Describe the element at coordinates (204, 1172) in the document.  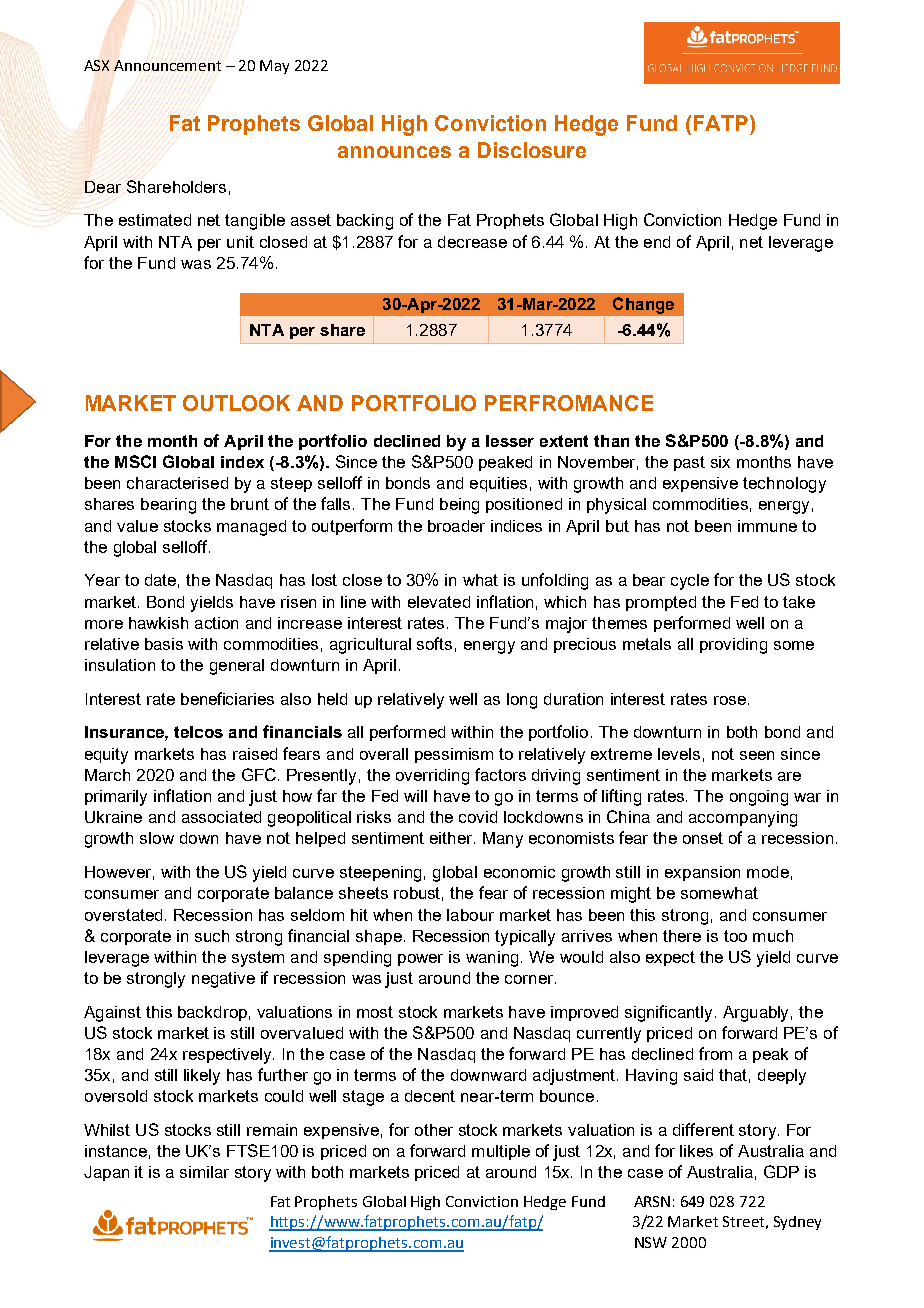
I see `similar` at that location.
